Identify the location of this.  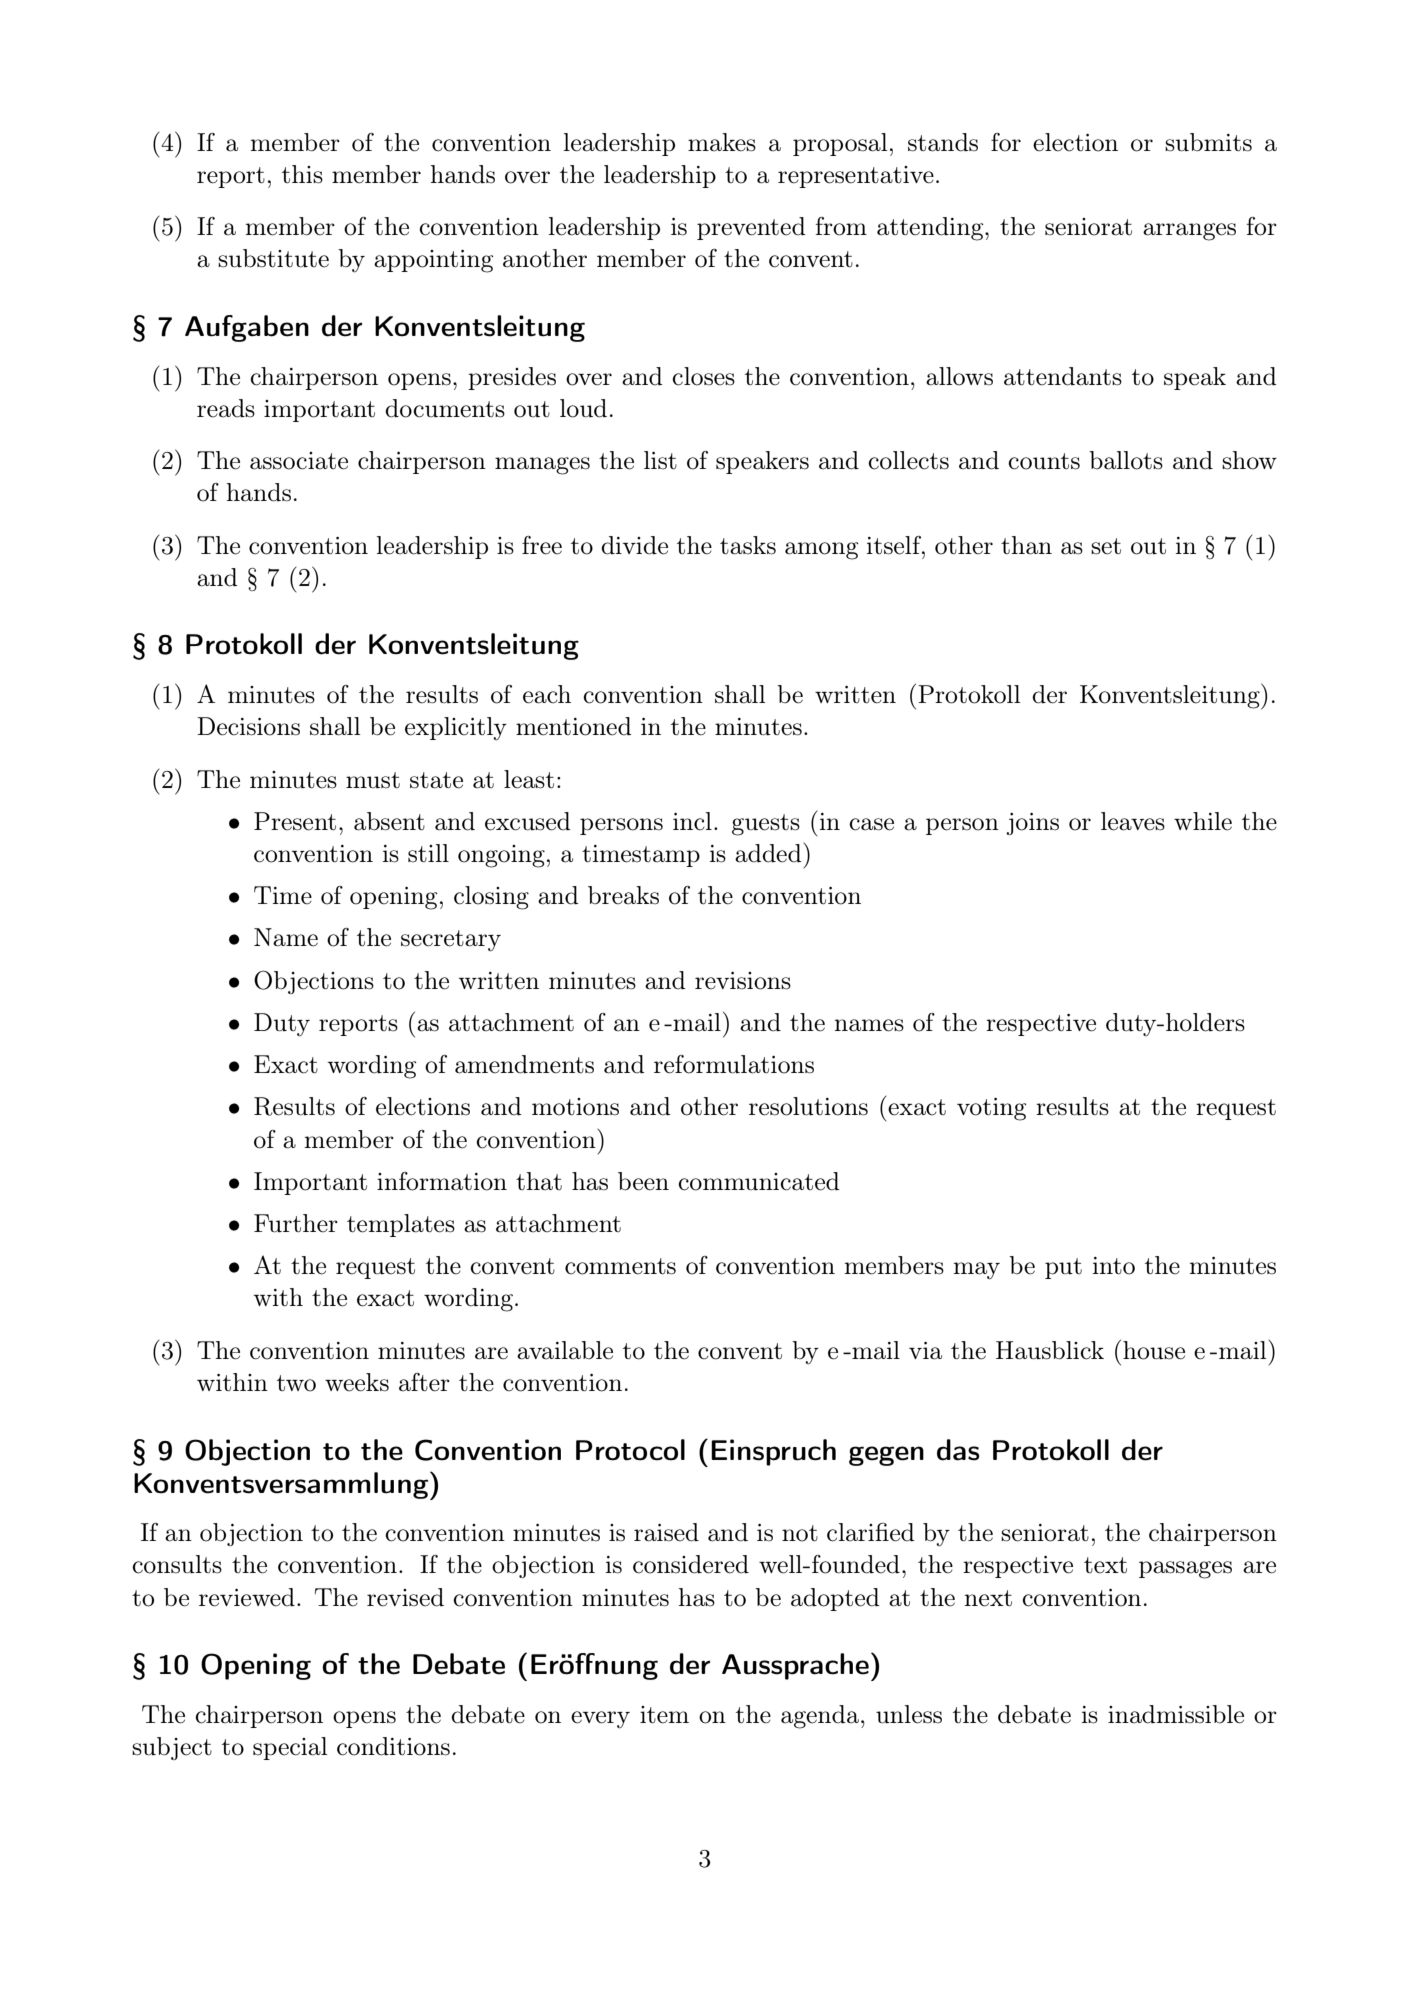
(302, 174).
